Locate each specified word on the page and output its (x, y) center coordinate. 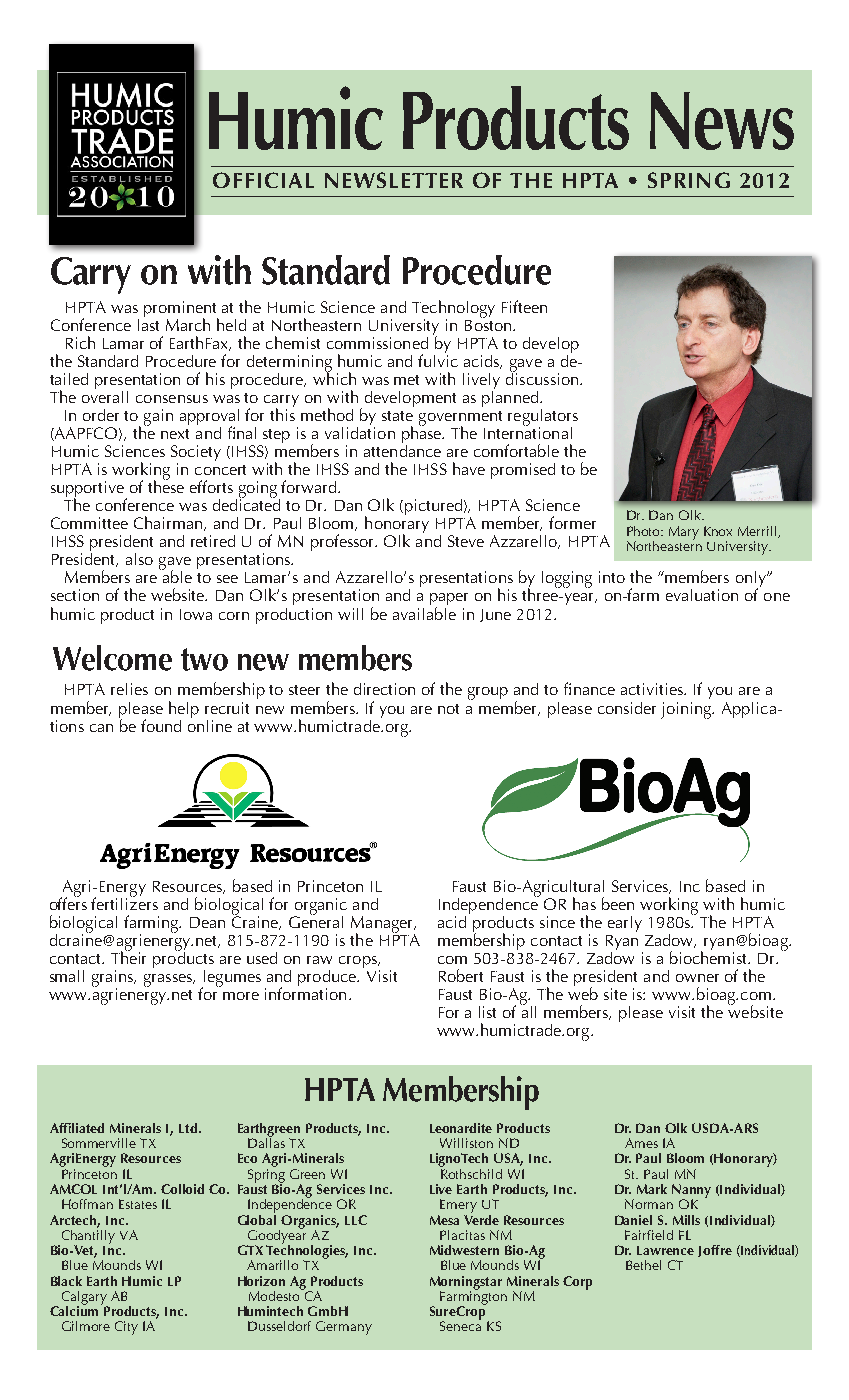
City (126, 1328)
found (161, 725)
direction (384, 689)
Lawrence (665, 1250)
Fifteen (524, 306)
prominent (181, 310)
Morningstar (466, 1284)
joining (687, 710)
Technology (453, 310)
